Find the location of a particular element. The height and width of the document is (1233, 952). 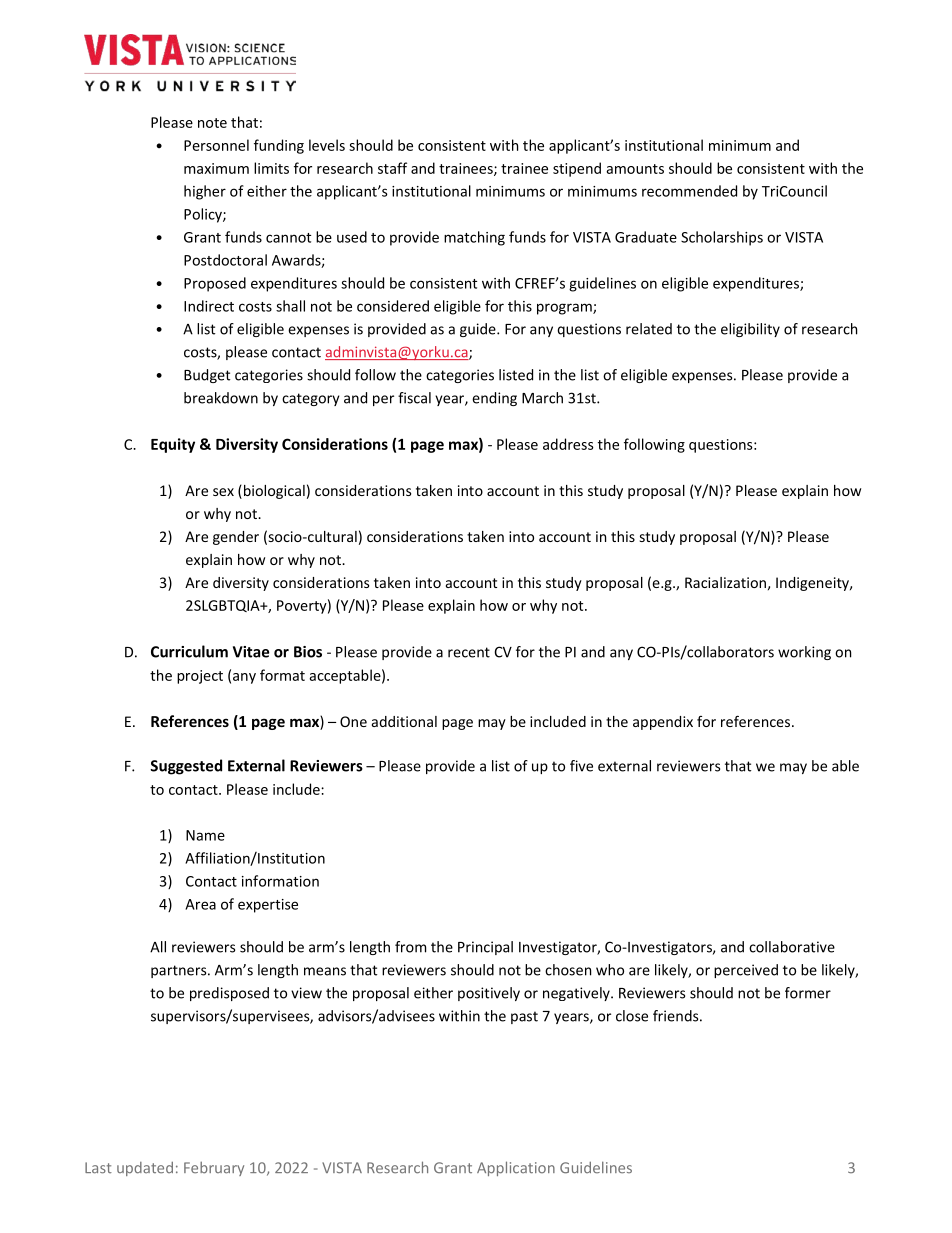

ending is located at coordinates (494, 399).
